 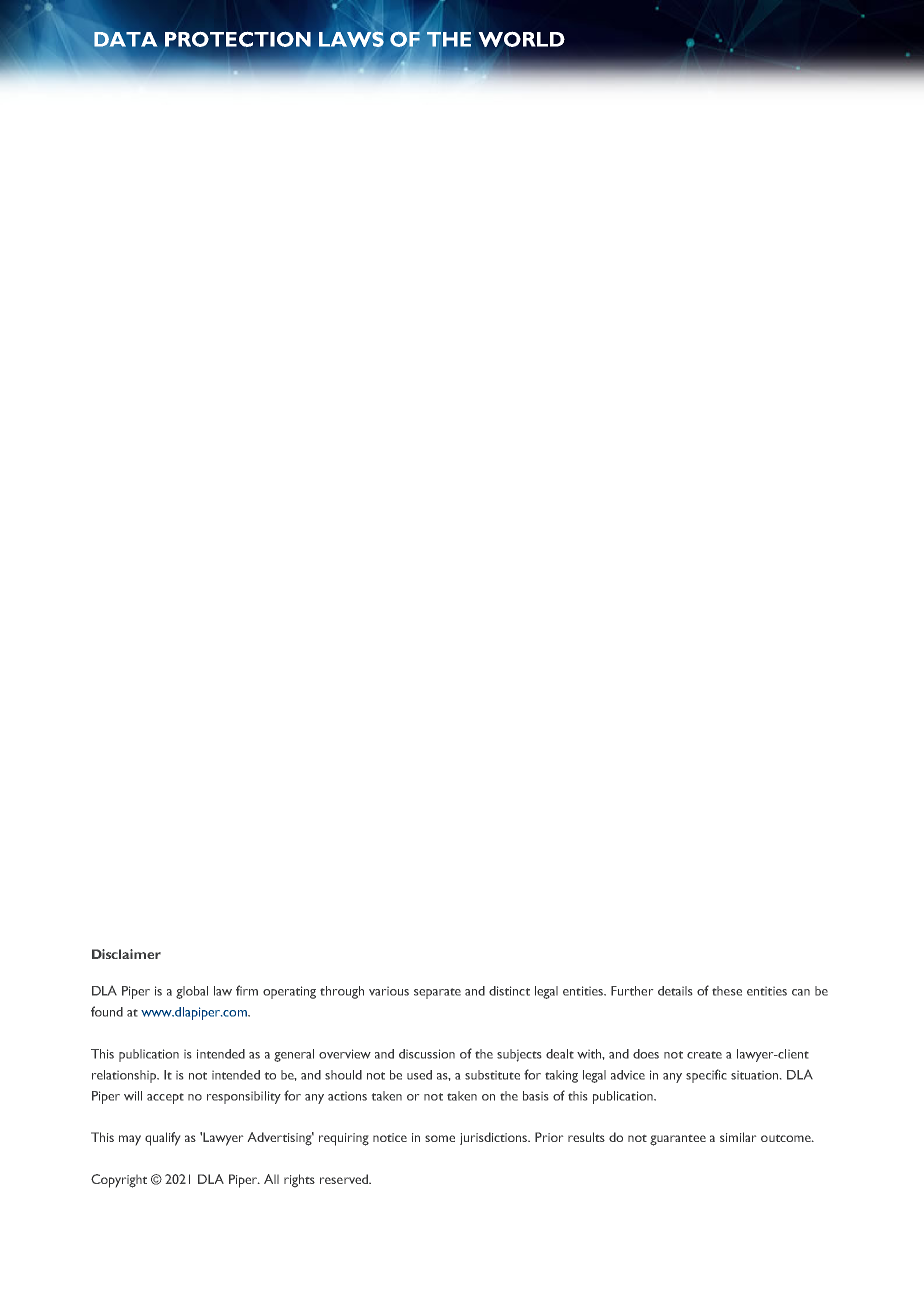 What do you see at coordinates (727, 991) in the screenshot?
I see `these` at bounding box center [727, 991].
